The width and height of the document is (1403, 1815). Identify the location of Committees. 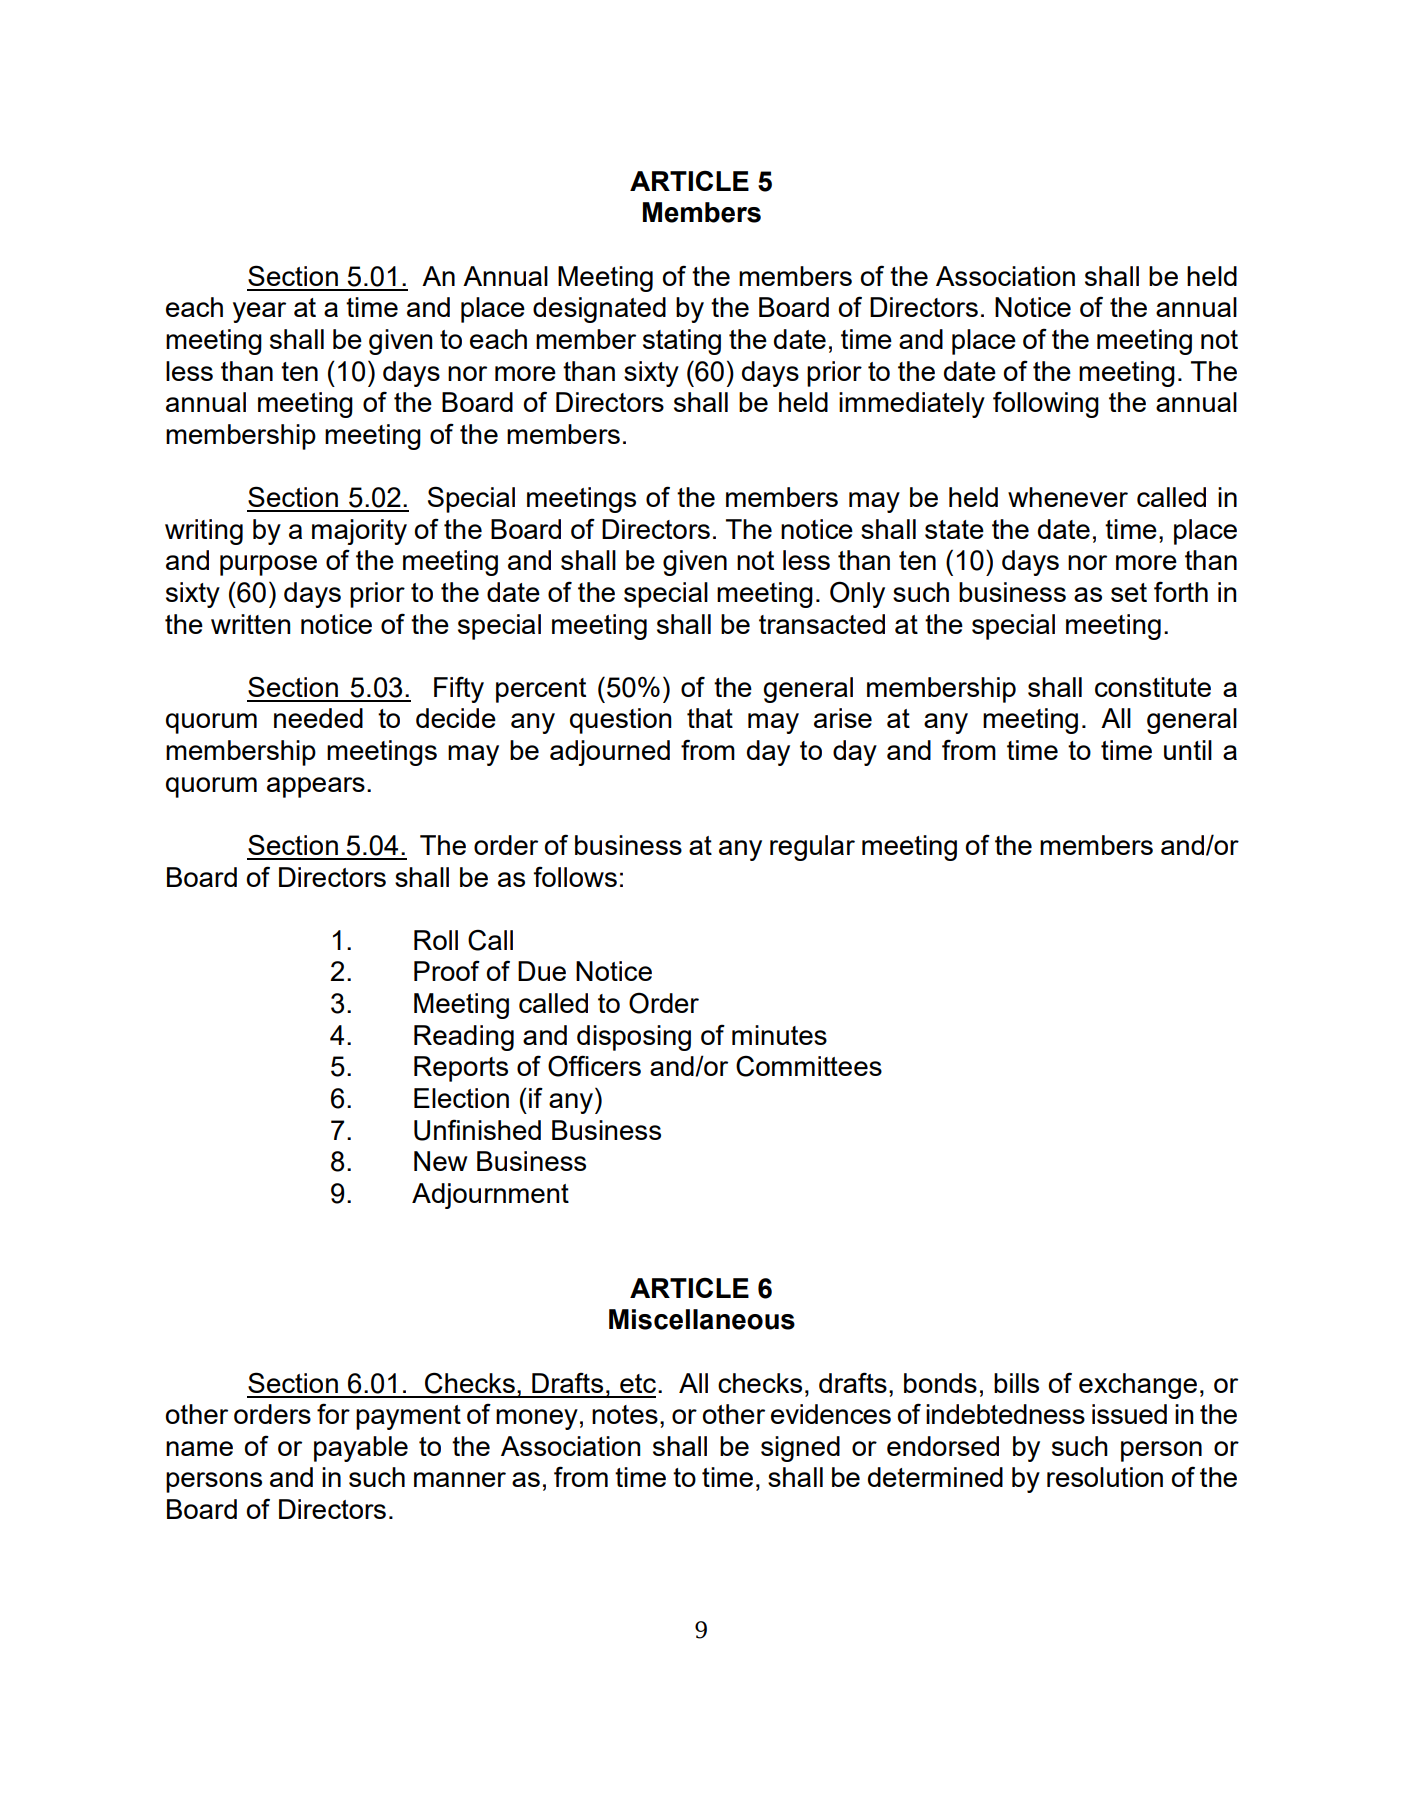
(809, 1066).
